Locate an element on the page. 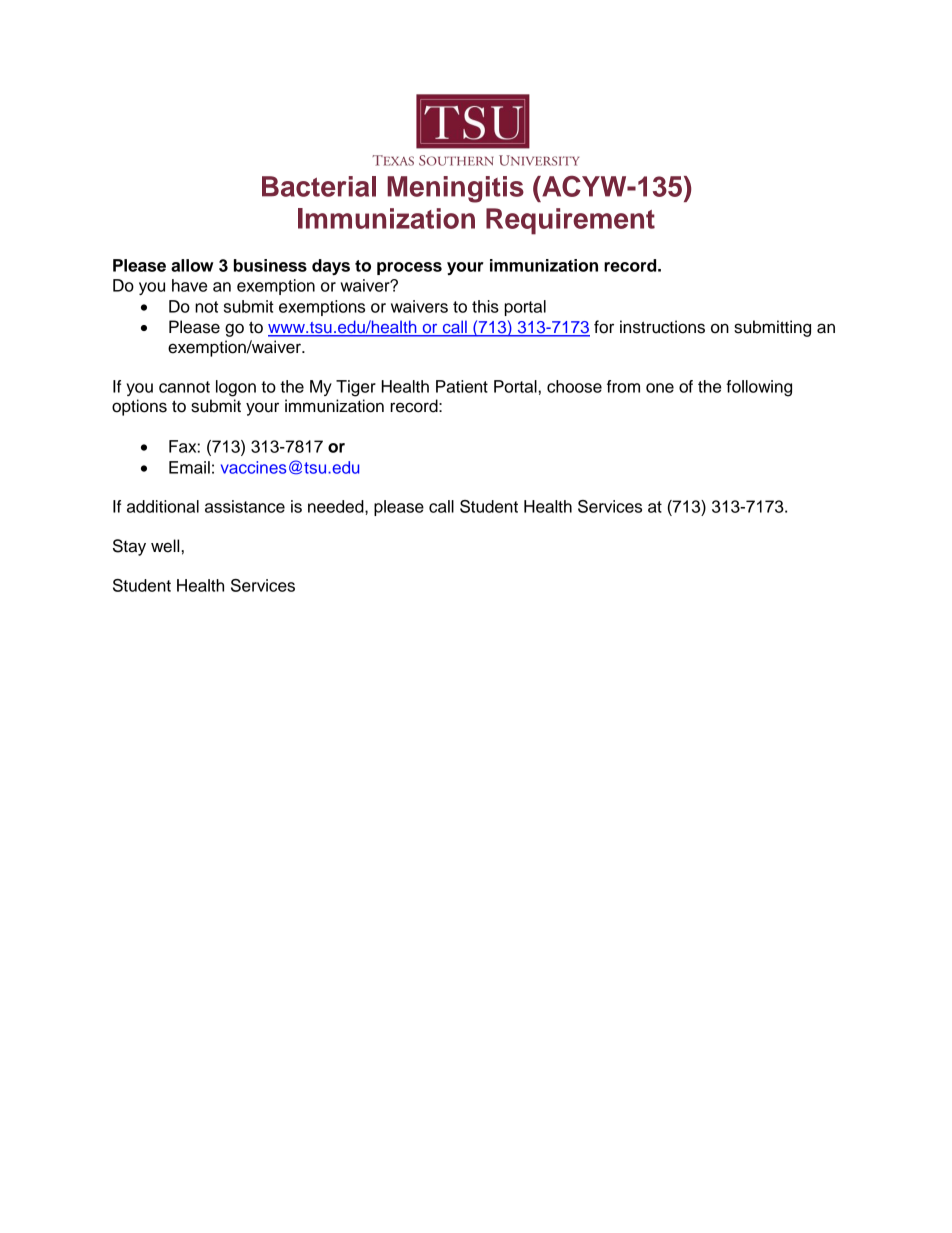 Image resolution: width=952 pixels, height=1233 pixels. Requirement is located at coordinates (570, 221).
